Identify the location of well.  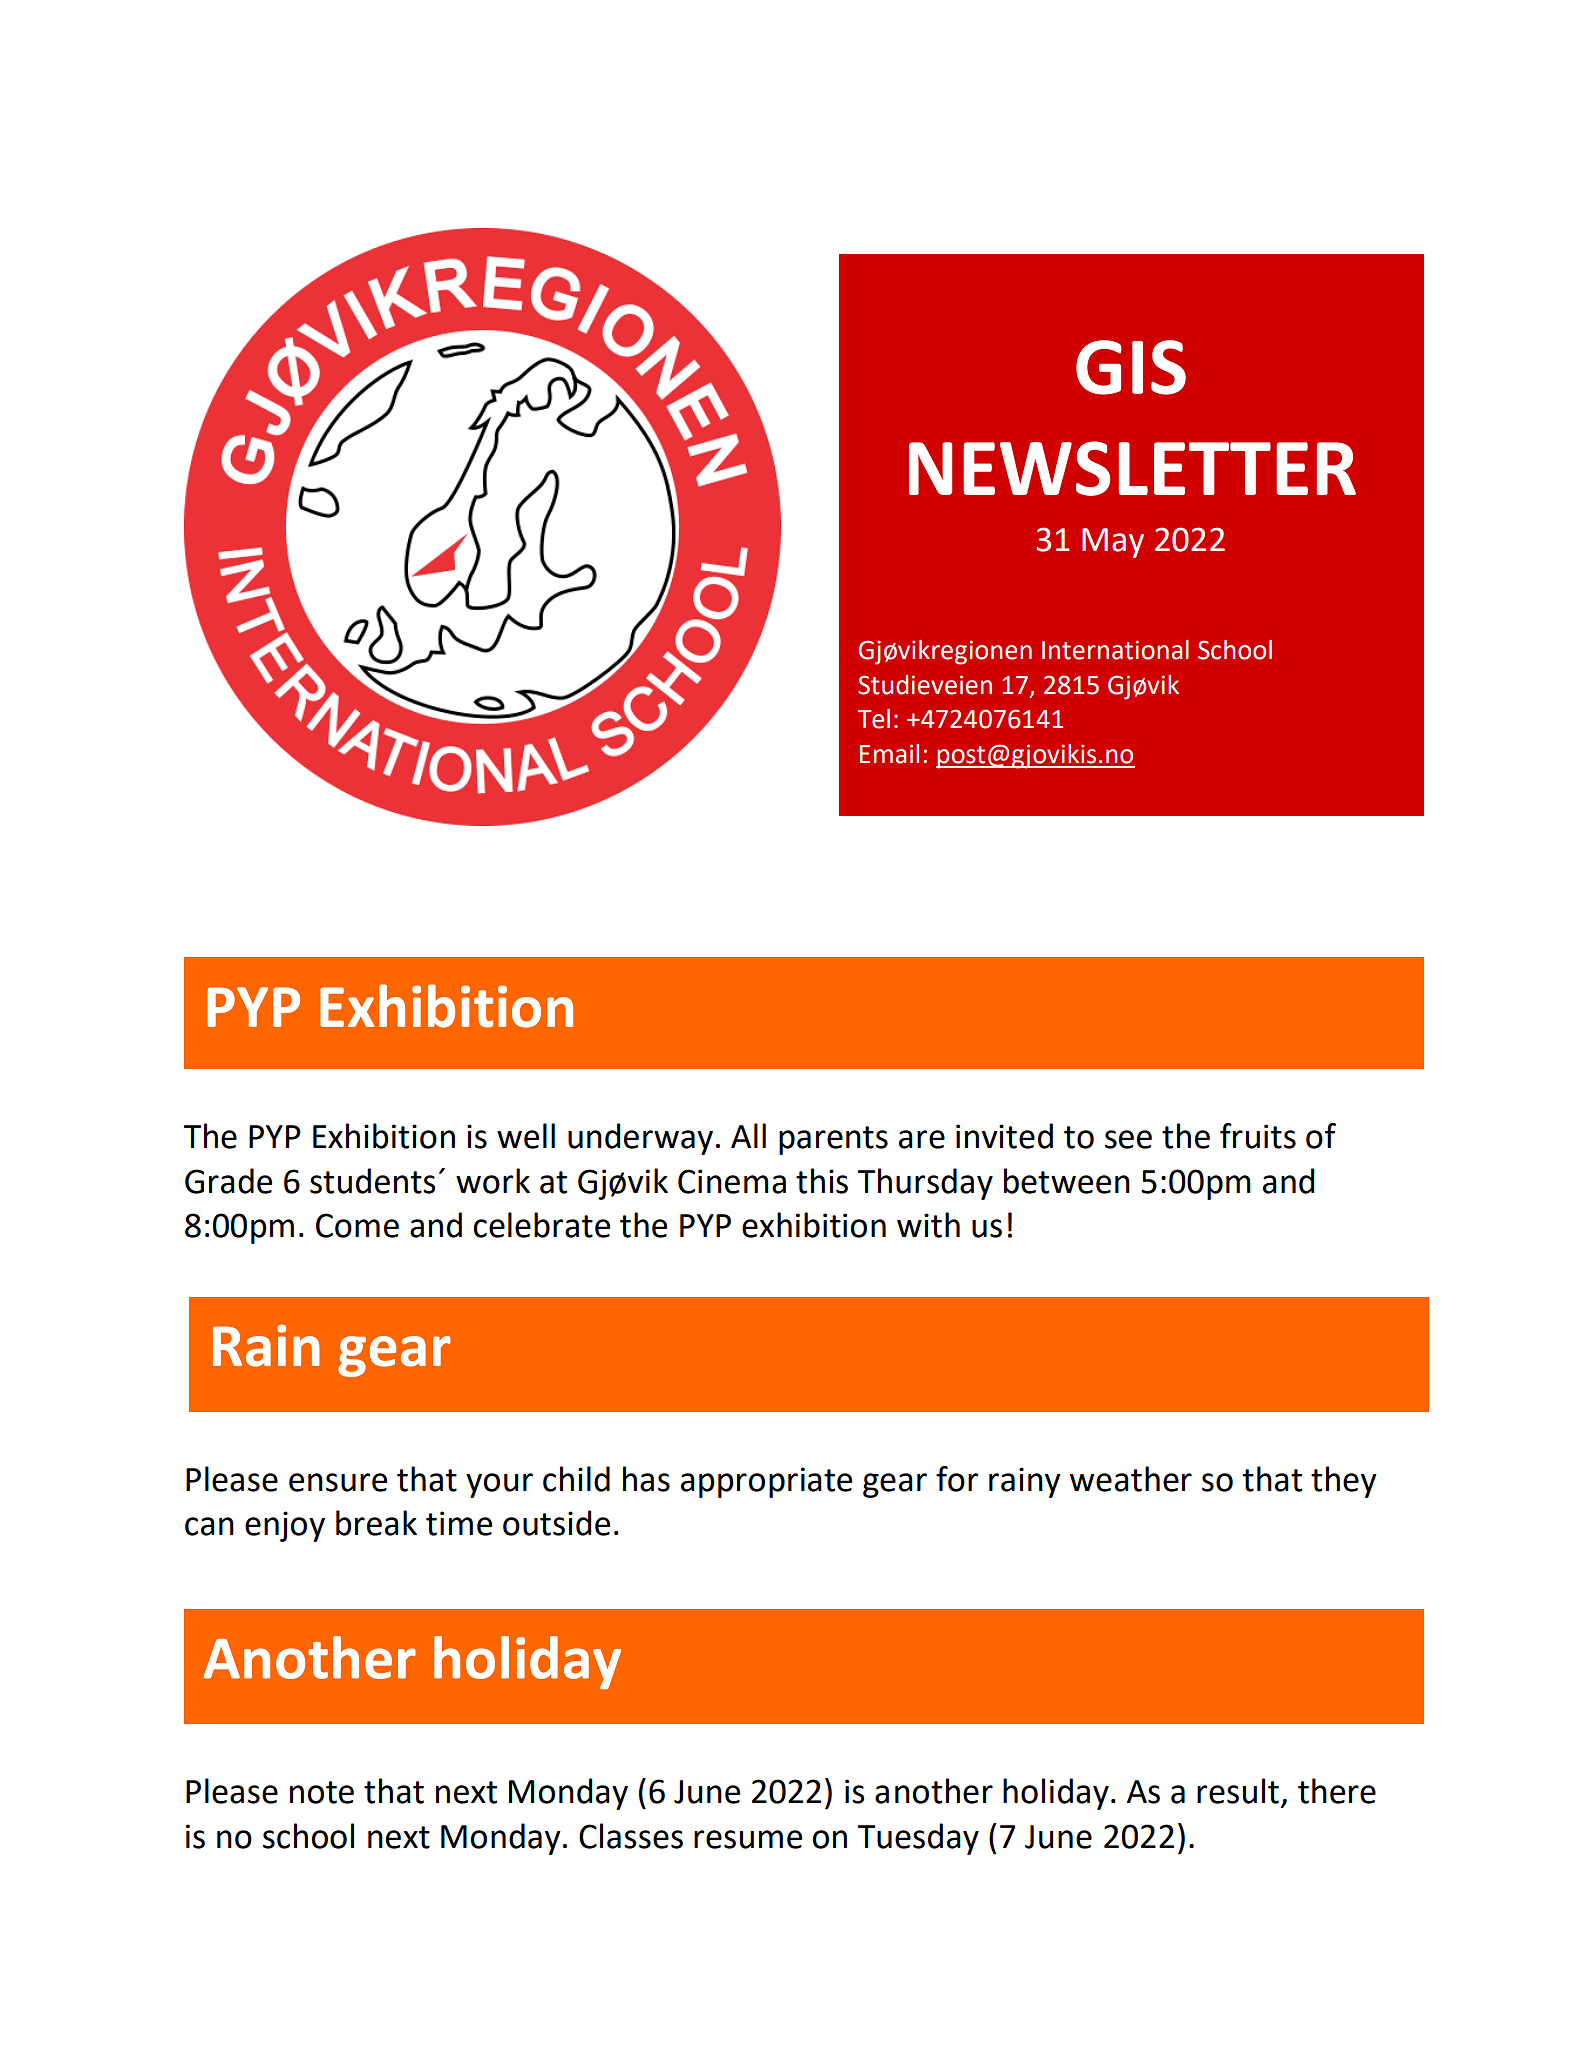
(526, 1136).
